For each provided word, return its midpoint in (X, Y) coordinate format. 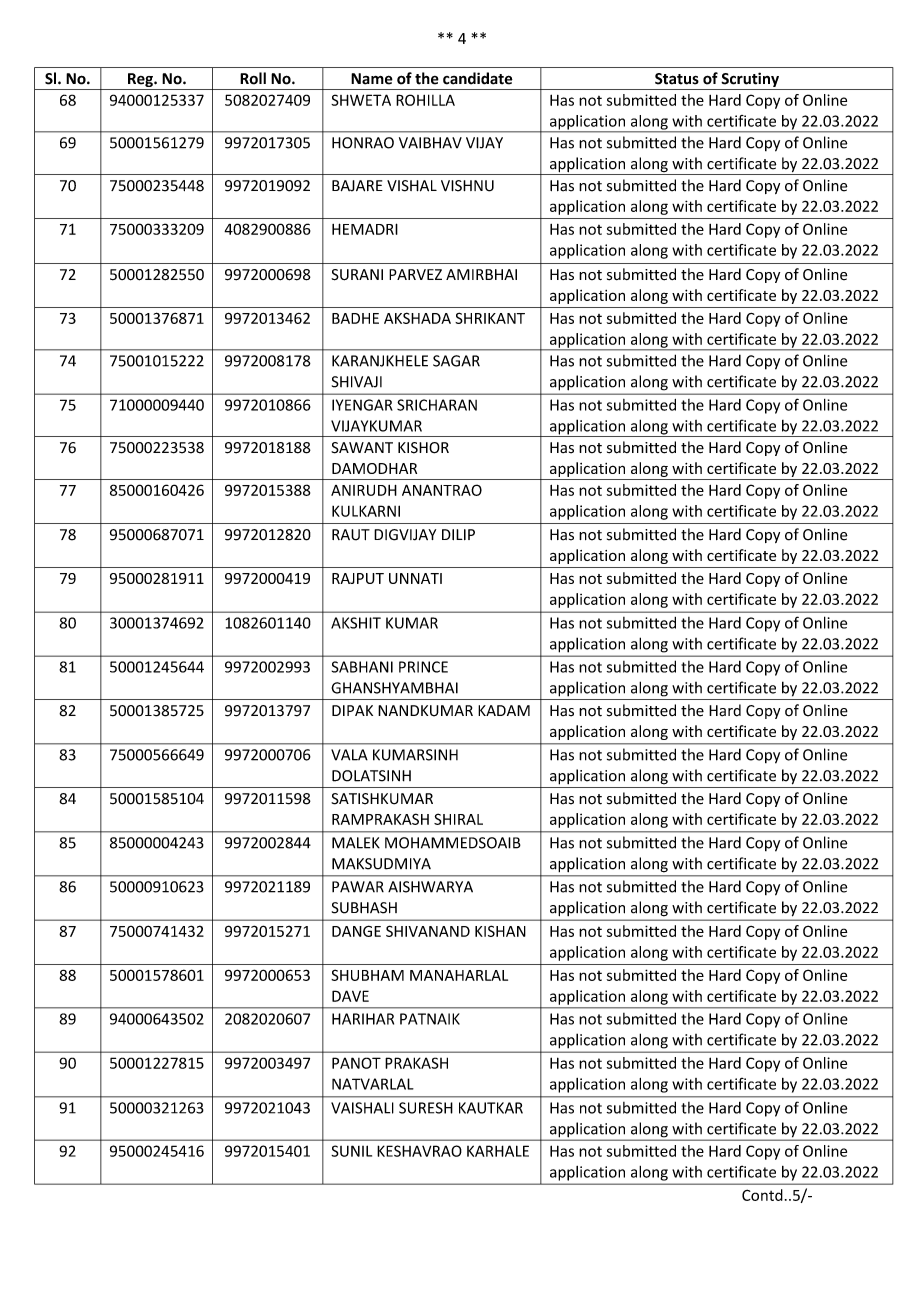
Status (677, 79)
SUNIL (351, 1151)
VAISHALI (362, 1108)
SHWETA (361, 100)
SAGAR (456, 361)
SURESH (426, 1108)
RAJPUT (358, 578)
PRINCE (423, 667)
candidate (478, 78)
